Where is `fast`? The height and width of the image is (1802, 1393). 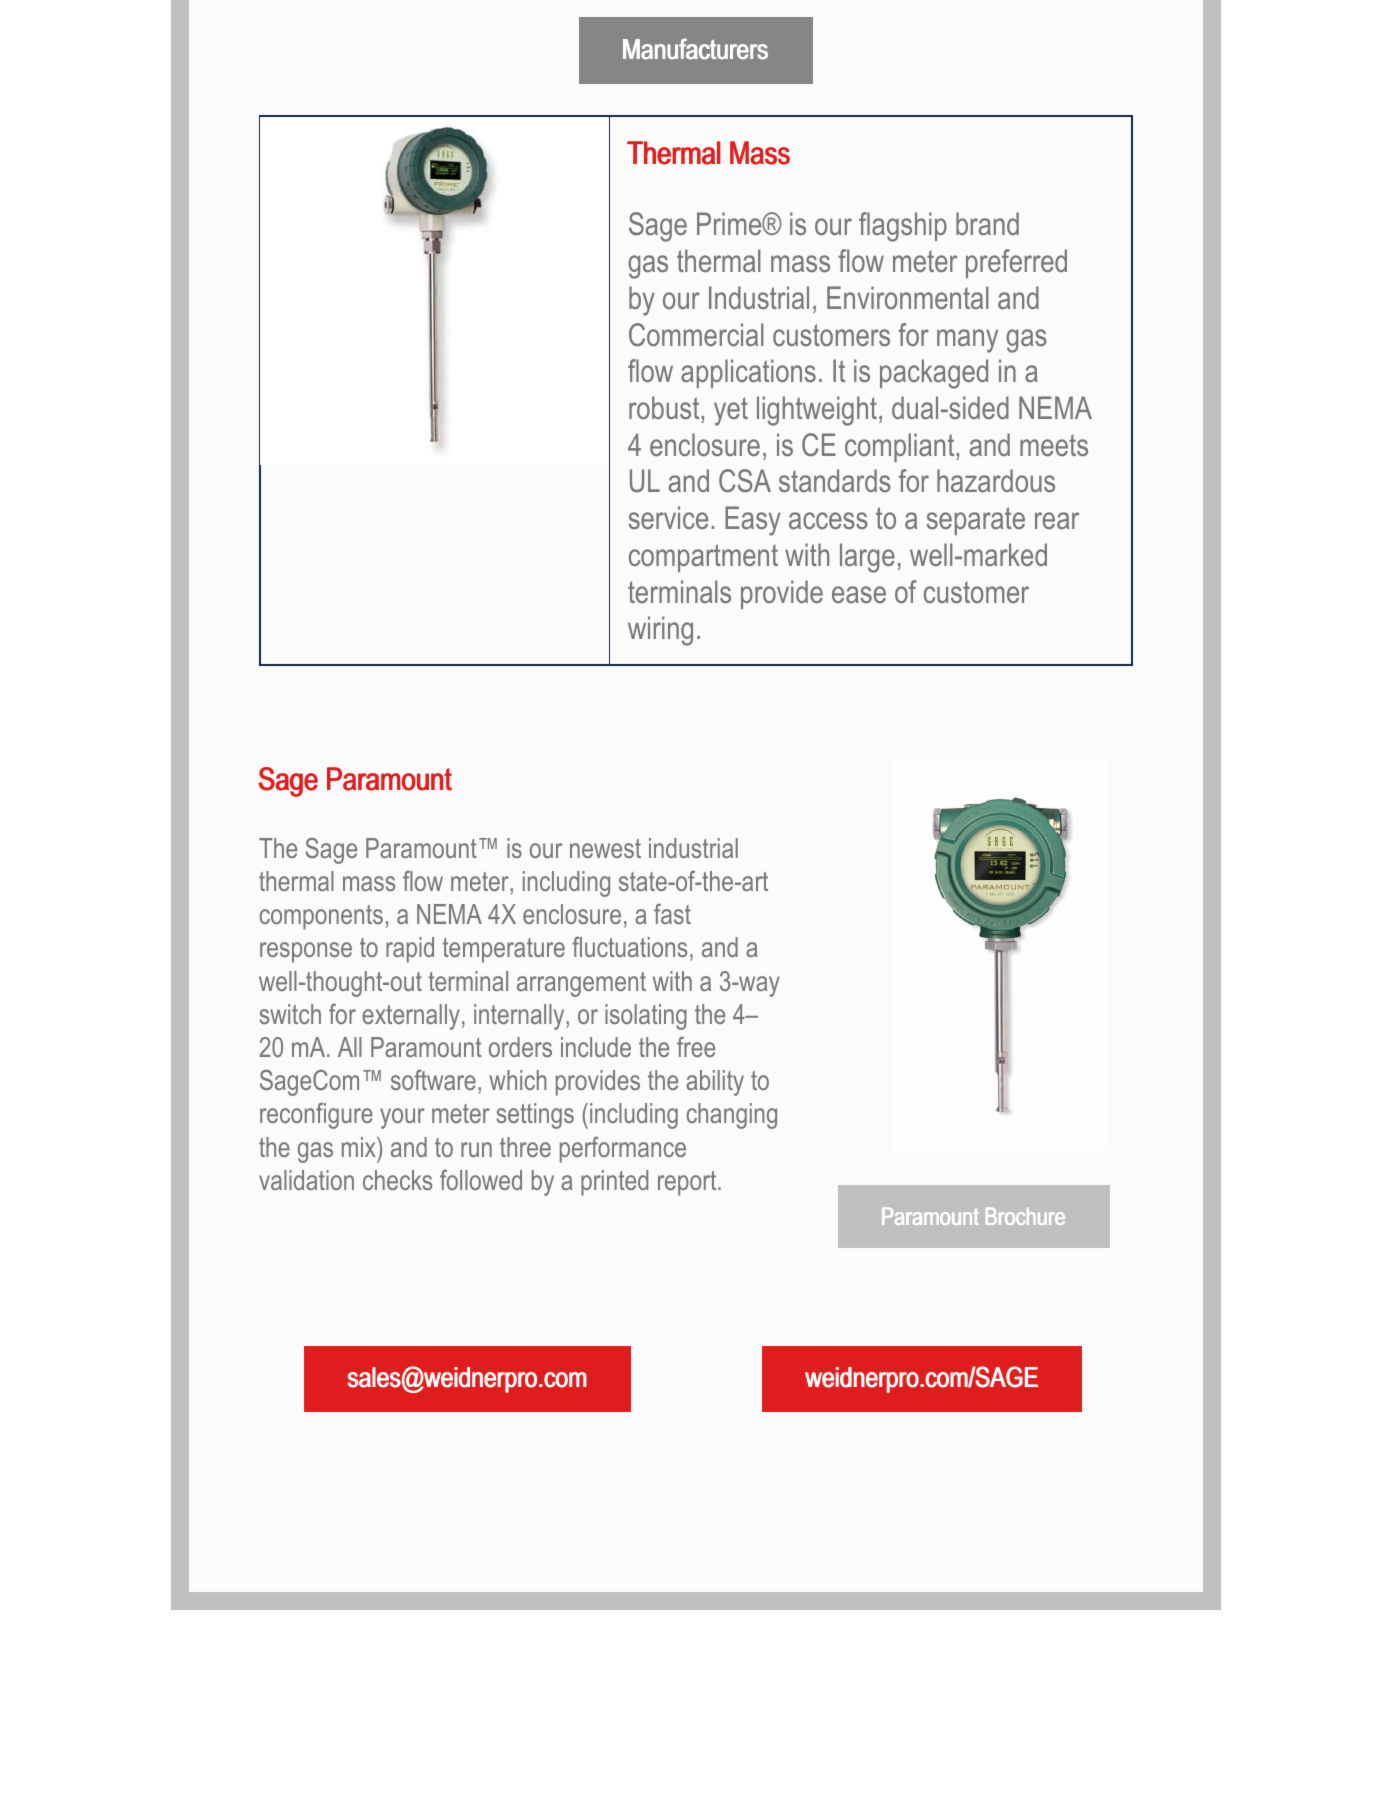 fast is located at coordinates (672, 914).
